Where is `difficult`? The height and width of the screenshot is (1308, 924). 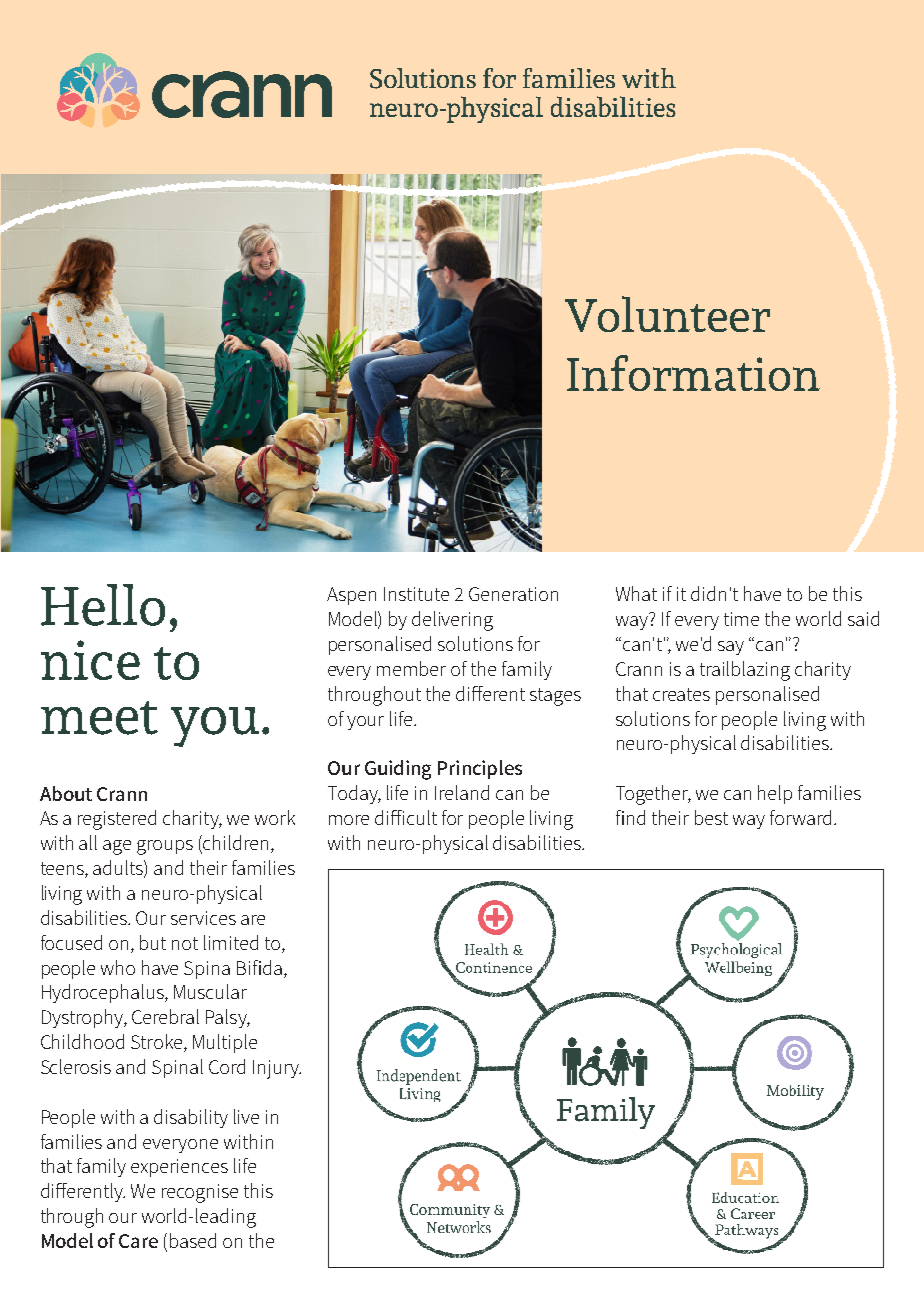
difficult is located at coordinates (406, 817).
